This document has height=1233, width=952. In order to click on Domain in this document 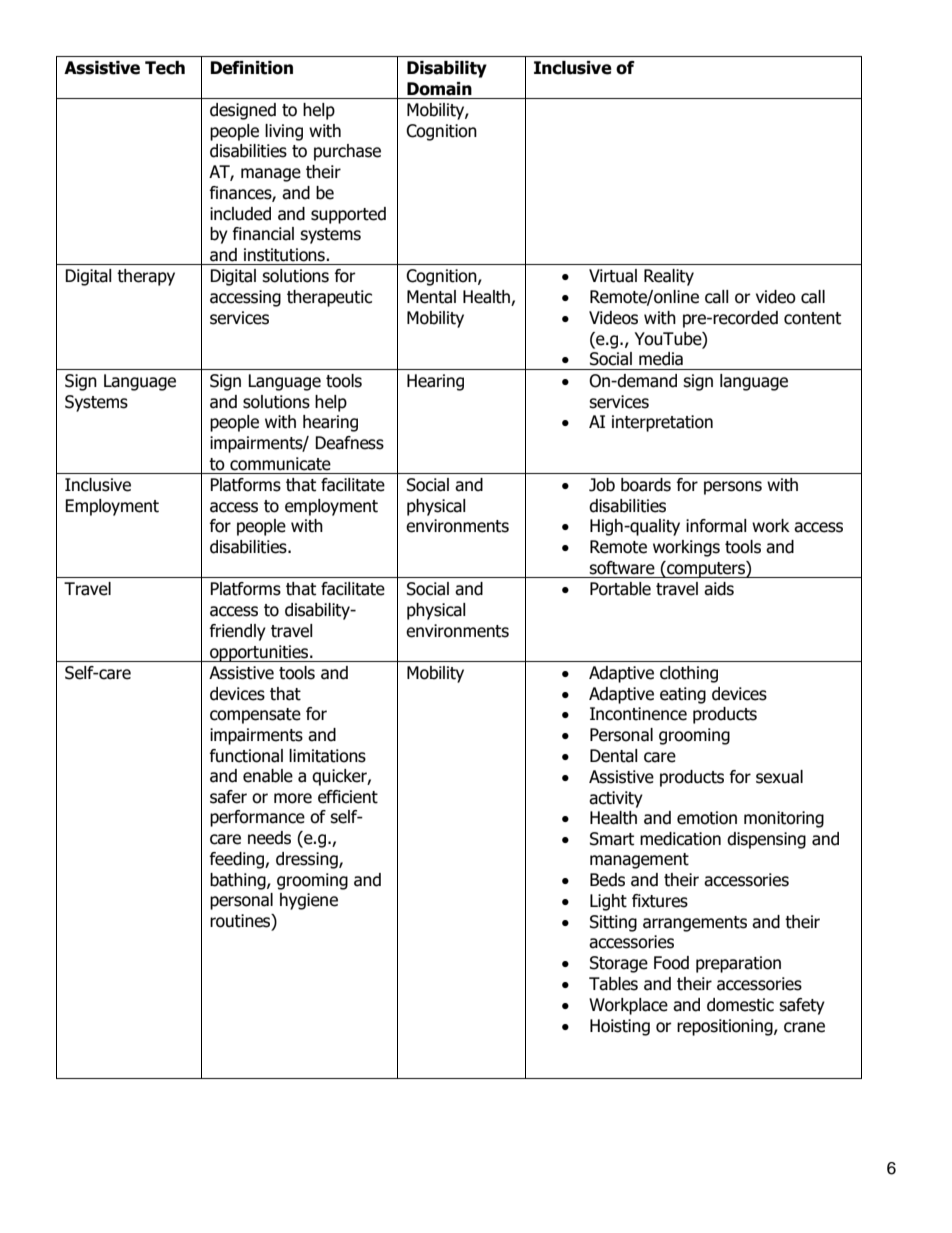, I will do `click(439, 89)`.
